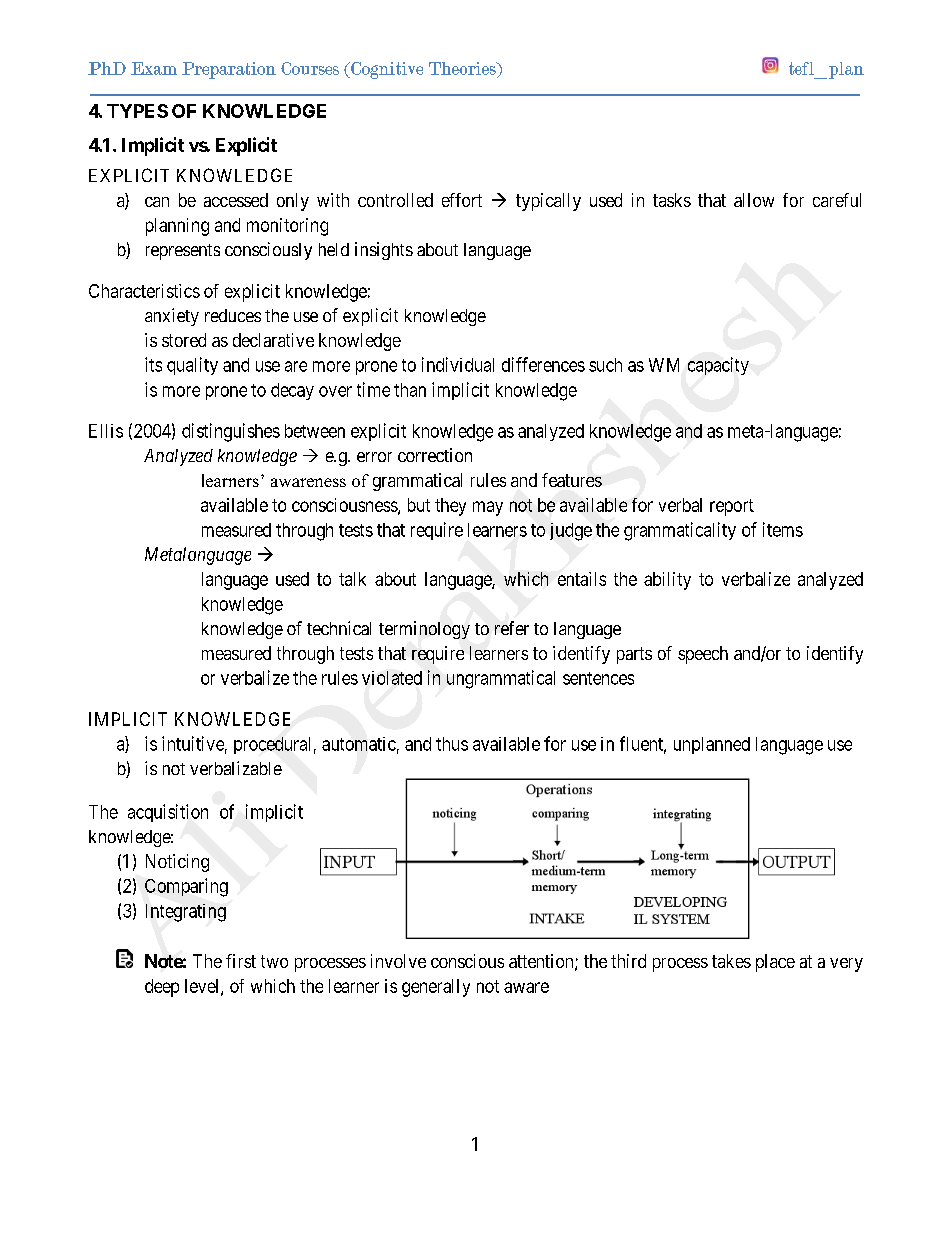 The height and width of the document is (1233, 952). Describe the element at coordinates (754, 200) in the document. I see `allow` at that location.
